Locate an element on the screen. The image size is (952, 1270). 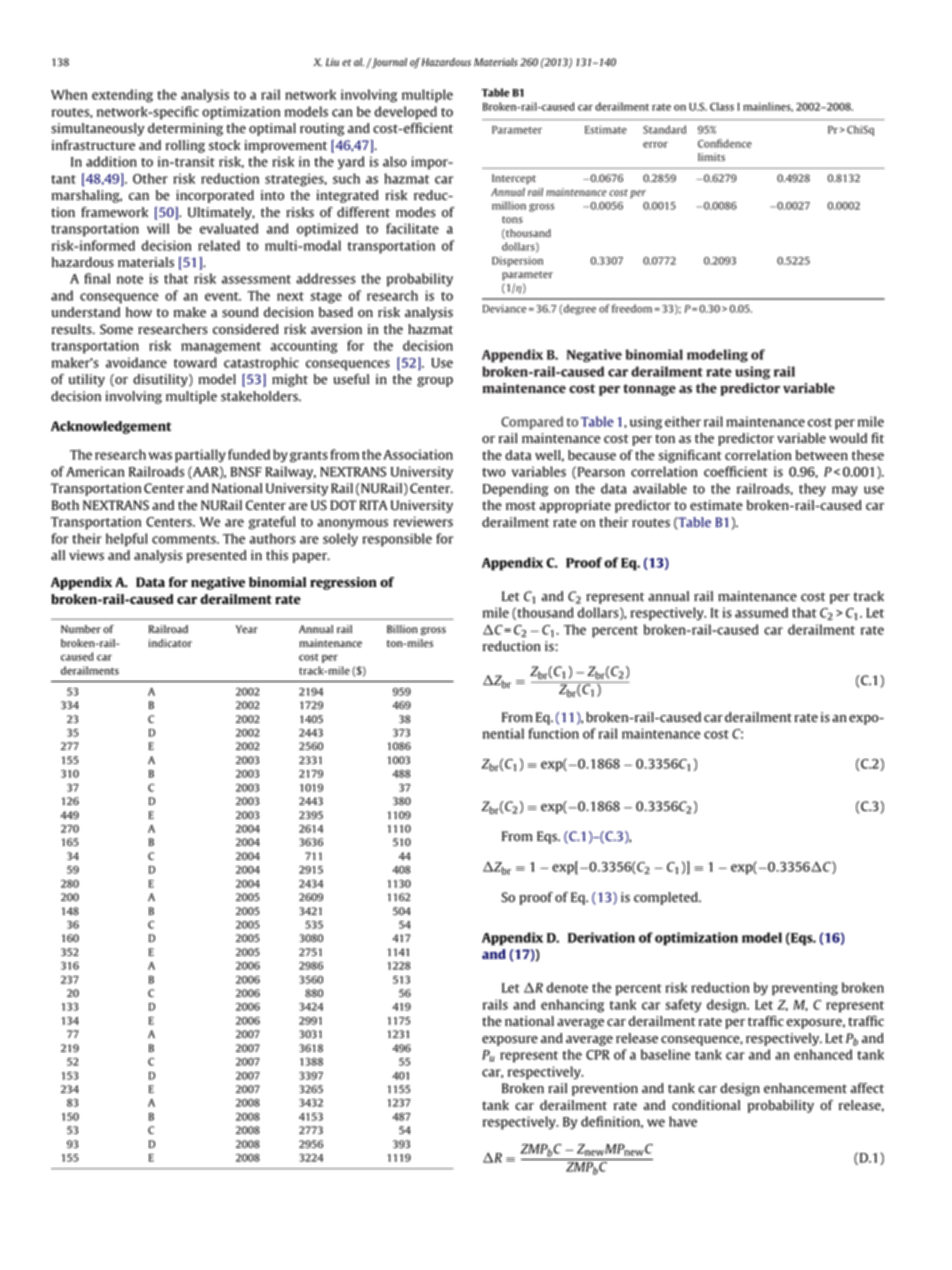
developed is located at coordinates (406, 113).
